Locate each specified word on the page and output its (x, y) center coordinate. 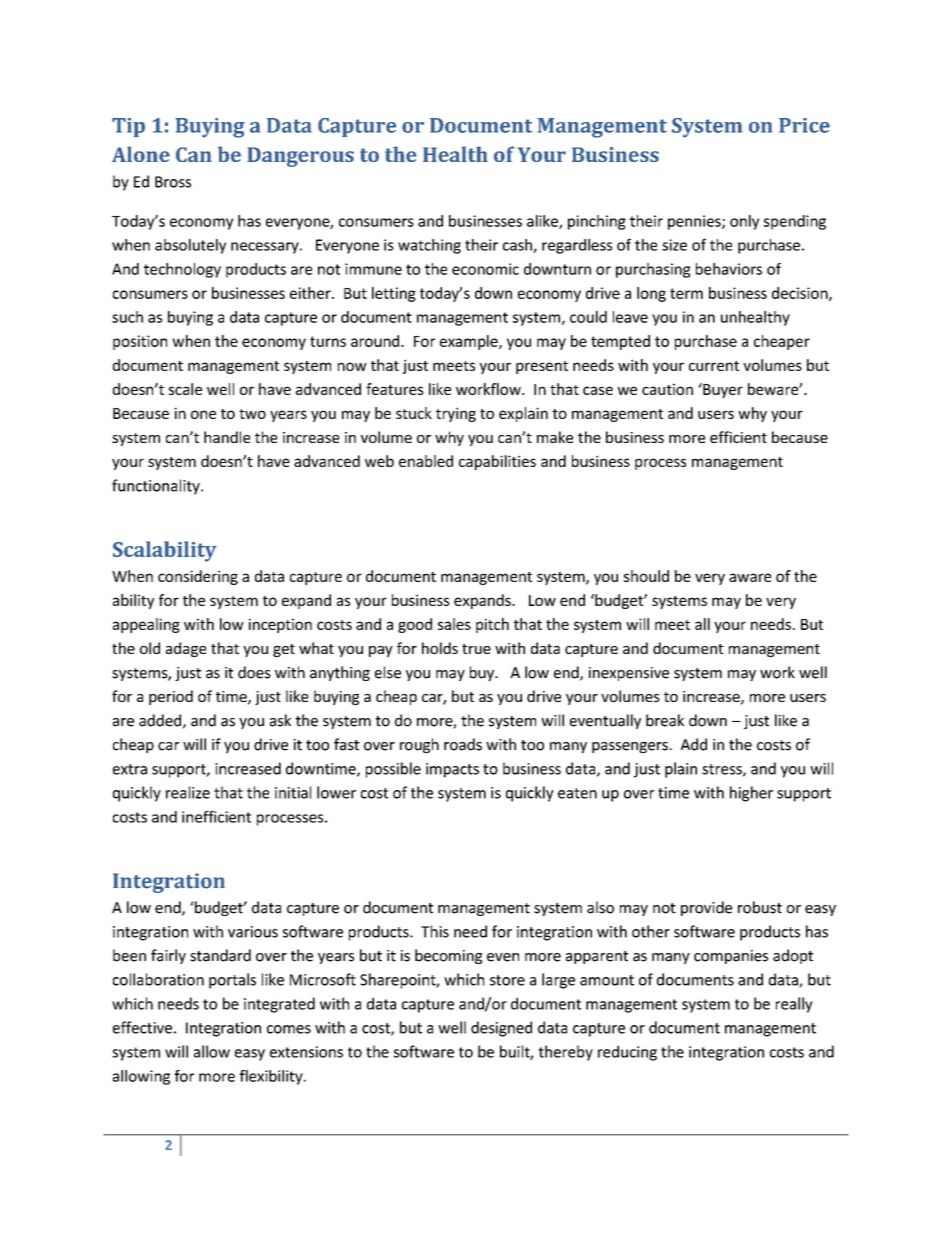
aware (750, 577)
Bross (173, 182)
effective (142, 1027)
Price (804, 125)
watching (429, 246)
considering (198, 577)
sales (454, 624)
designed (501, 1029)
